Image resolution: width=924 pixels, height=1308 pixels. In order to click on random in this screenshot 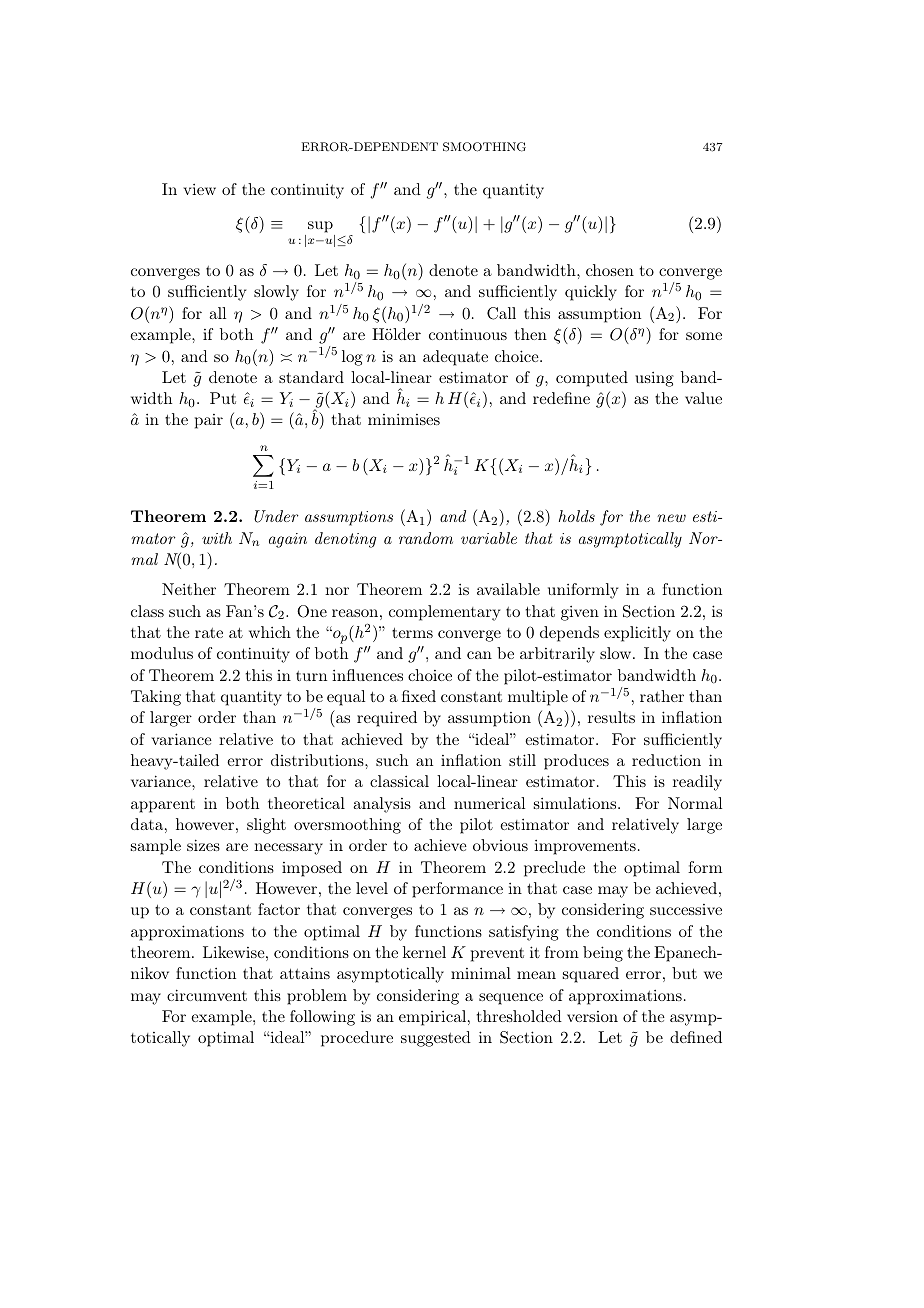, I will do `click(426, 538)`.
